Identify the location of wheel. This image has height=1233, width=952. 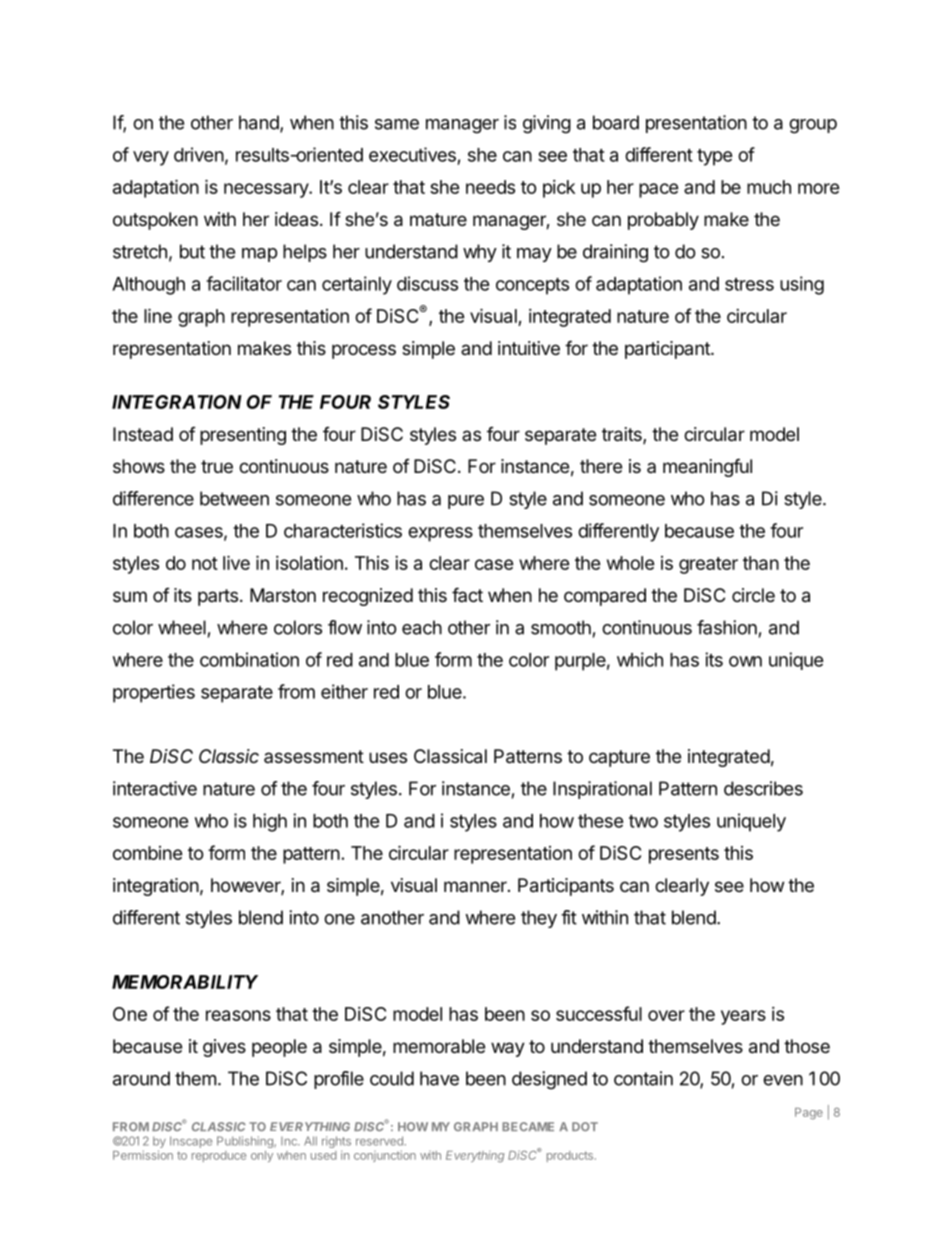
(182, 627).
